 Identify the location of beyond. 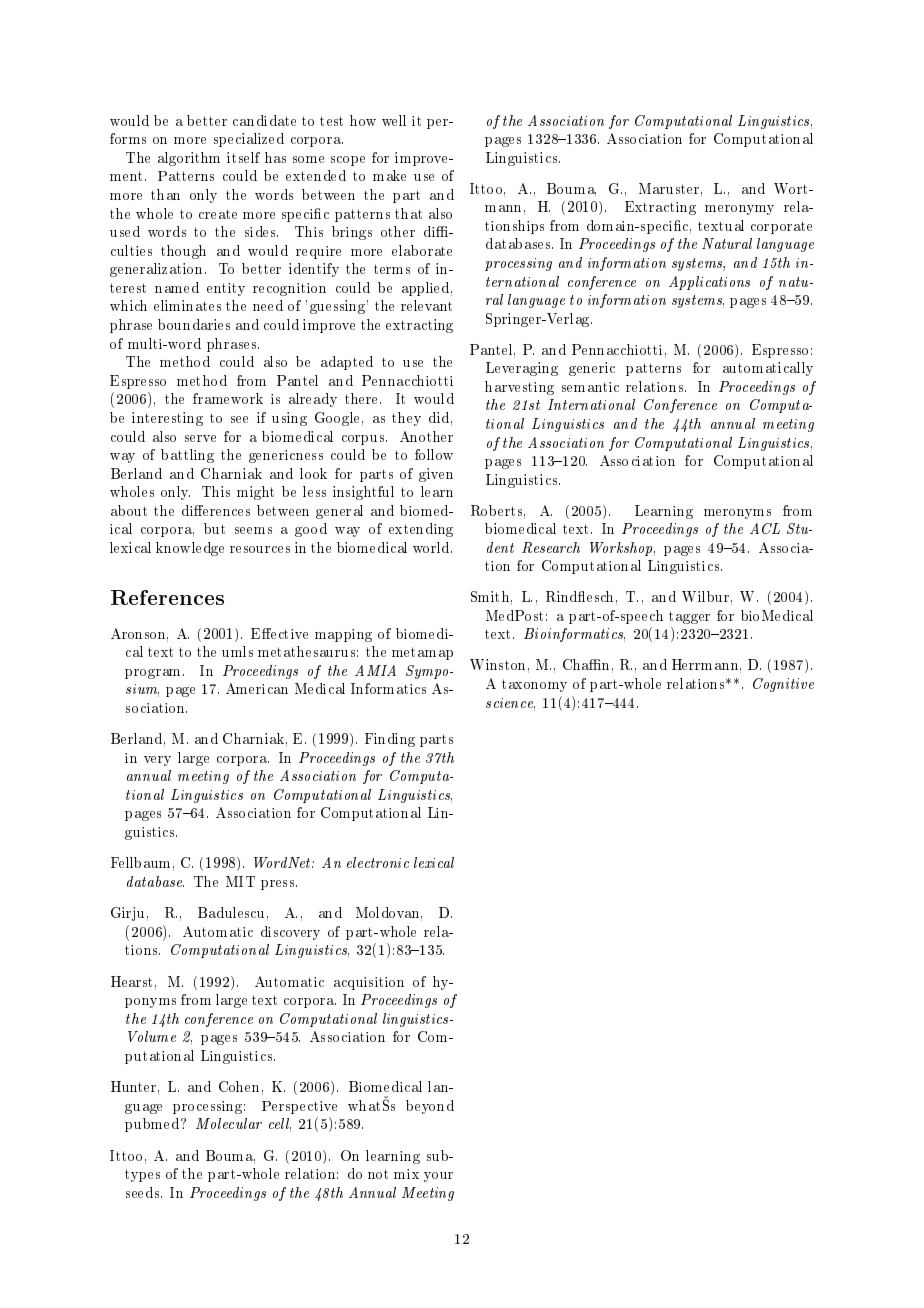
(430, 1107).
